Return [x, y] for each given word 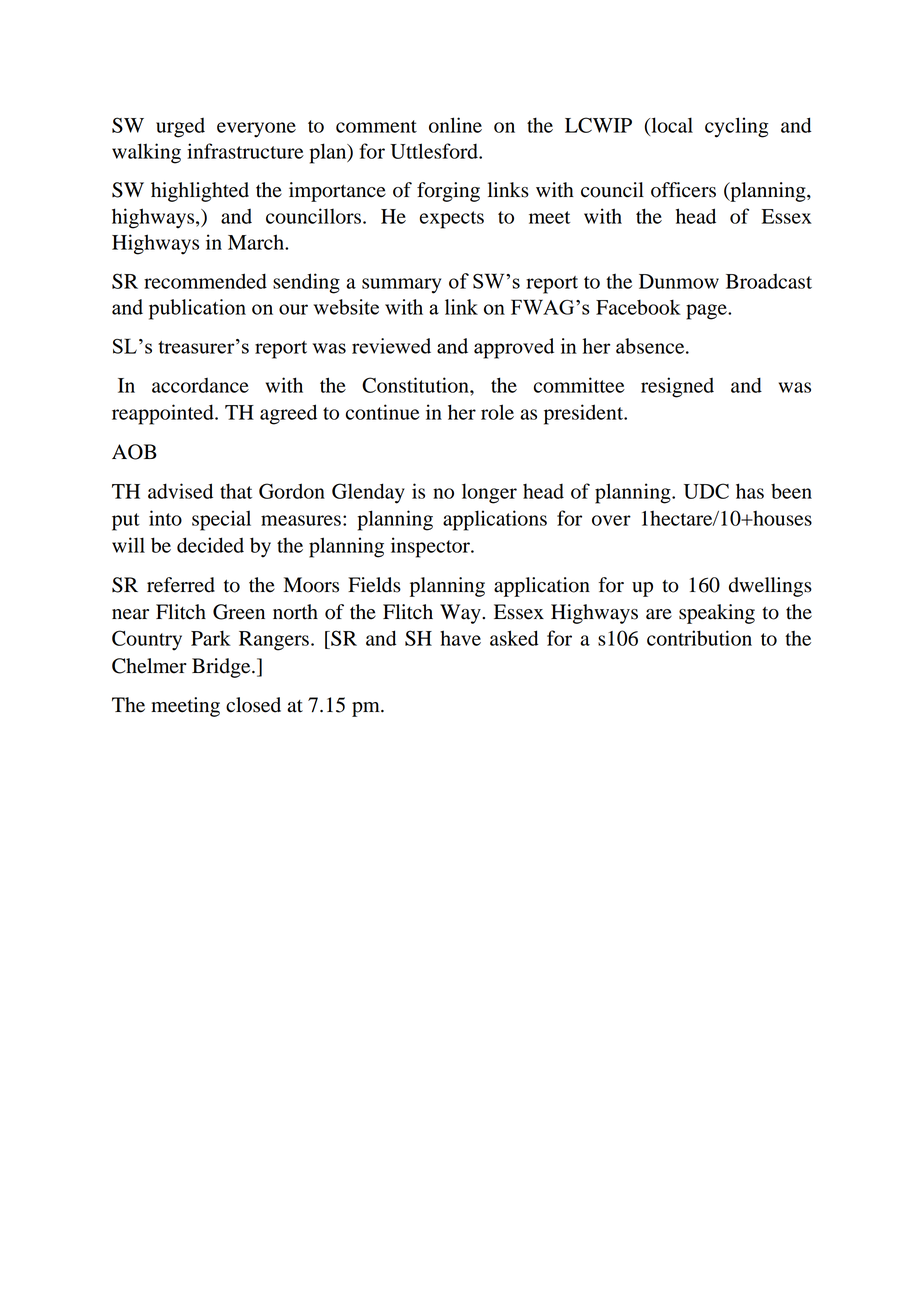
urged [180, 128]
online [455, 125]
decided [210, 545]
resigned [677, 387]
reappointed [164, 414]
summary [401, 286]
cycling [736, 127]
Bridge [222, 668]
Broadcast [769, 281]
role [497, 412]
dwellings [770, 587]
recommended [205, 281]
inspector [431, 547]
